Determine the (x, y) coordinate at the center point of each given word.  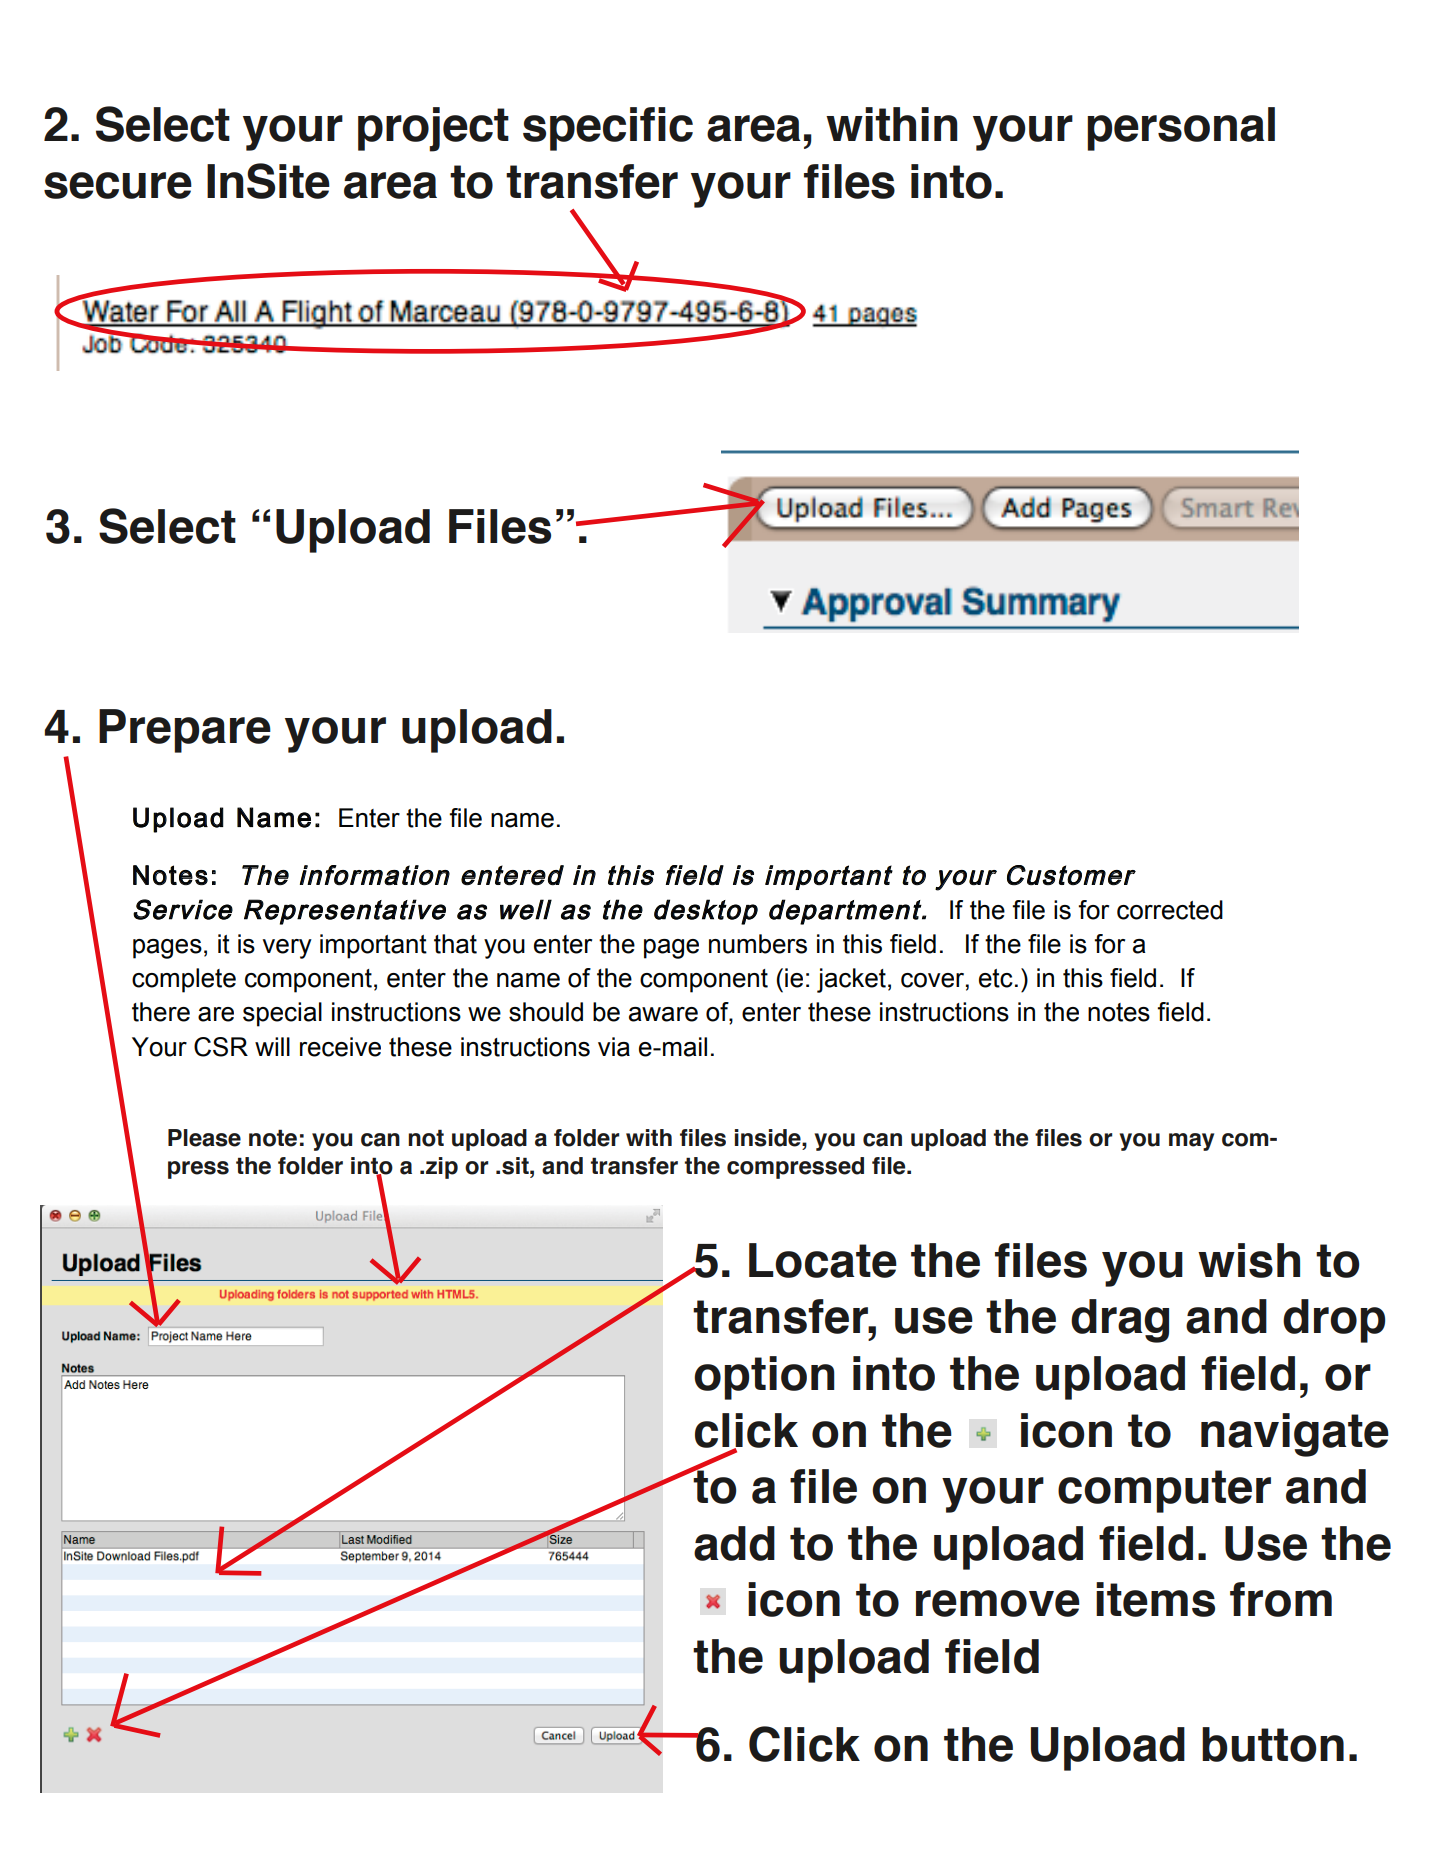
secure (118, 185)
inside (769, 1138)
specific (608, 129)
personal (1181, 129)
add (734, 1543)
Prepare (185, 731)
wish (1249, 1260)
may (1191, 1142)
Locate (823, 1260)
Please (204, 1138)
